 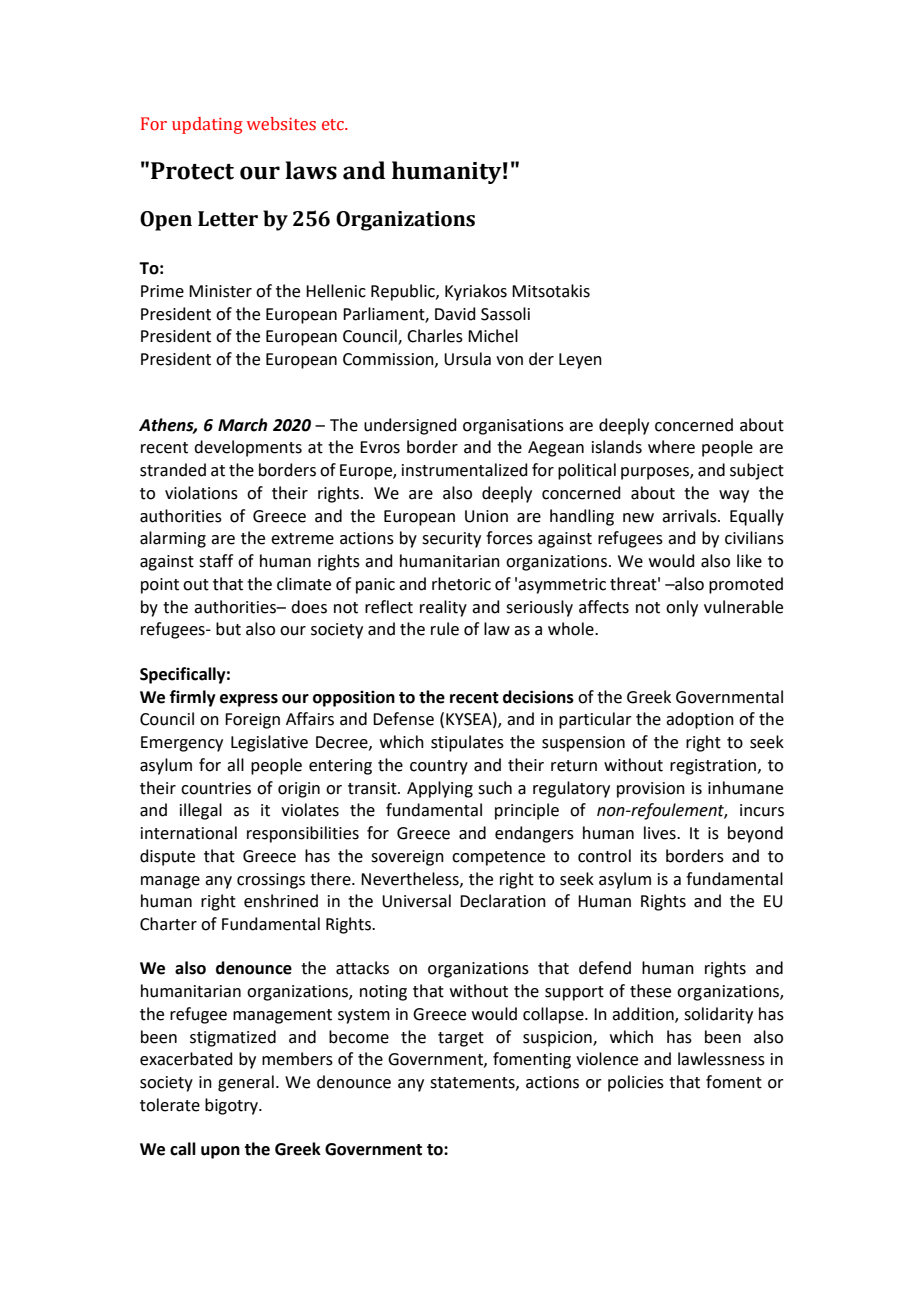 I want to click on target, so click(x=461, y=1039).
